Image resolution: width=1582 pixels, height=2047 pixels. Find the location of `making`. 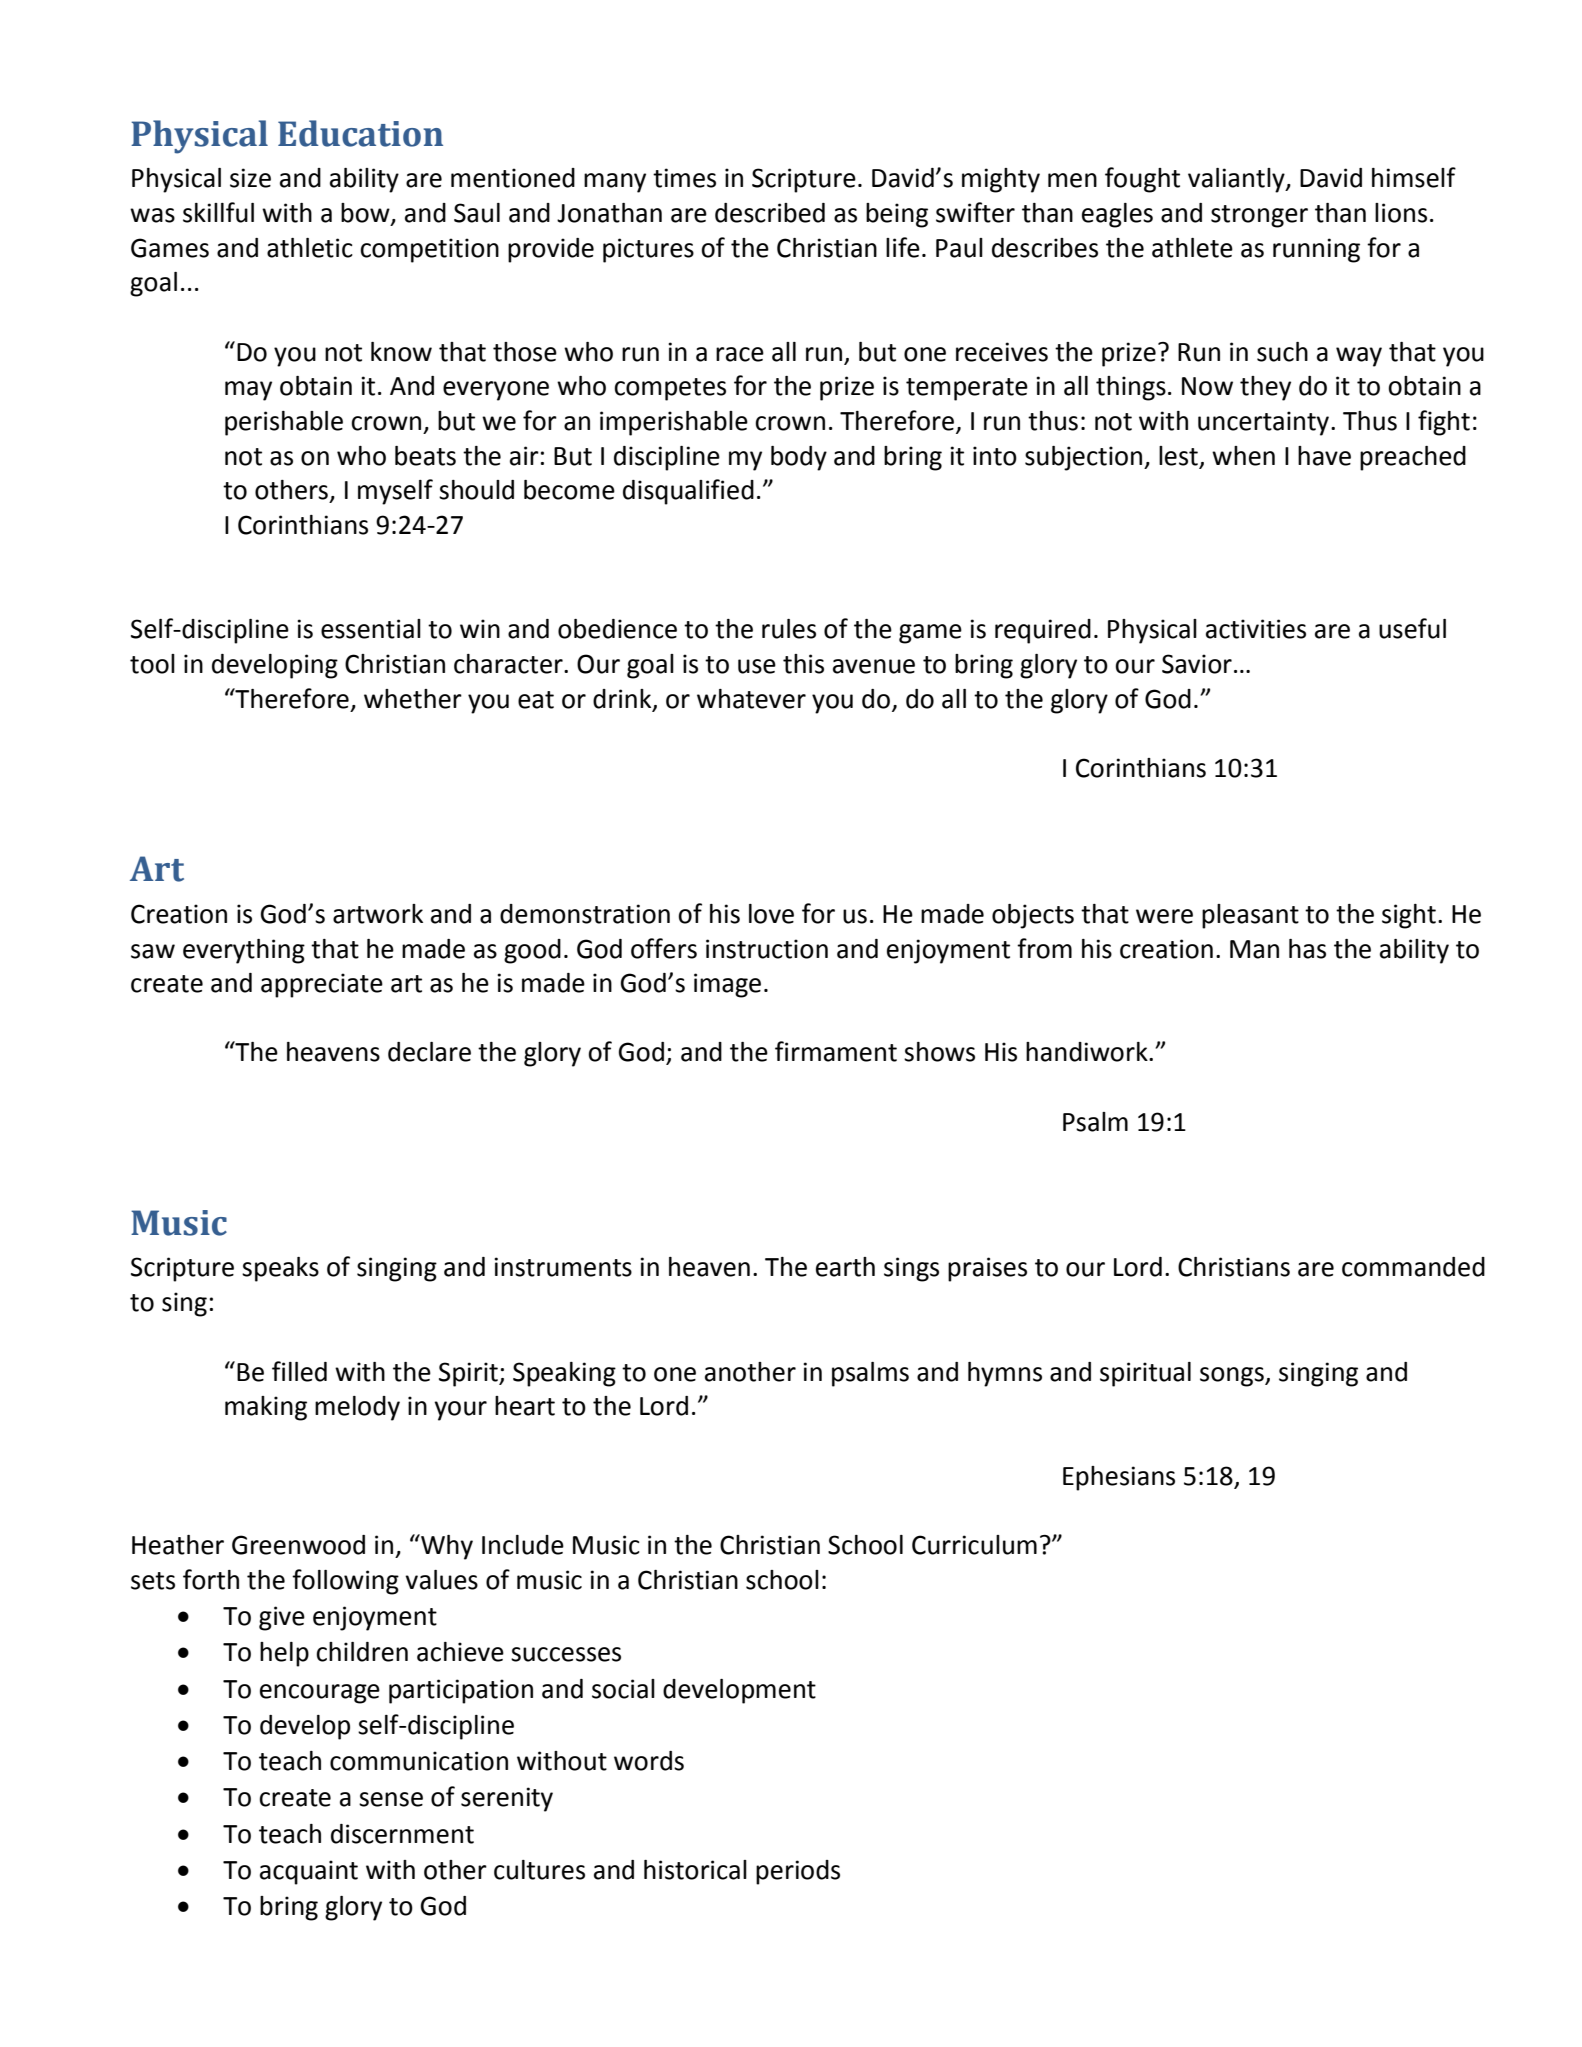

making is located at coordinates (266, 1408).
